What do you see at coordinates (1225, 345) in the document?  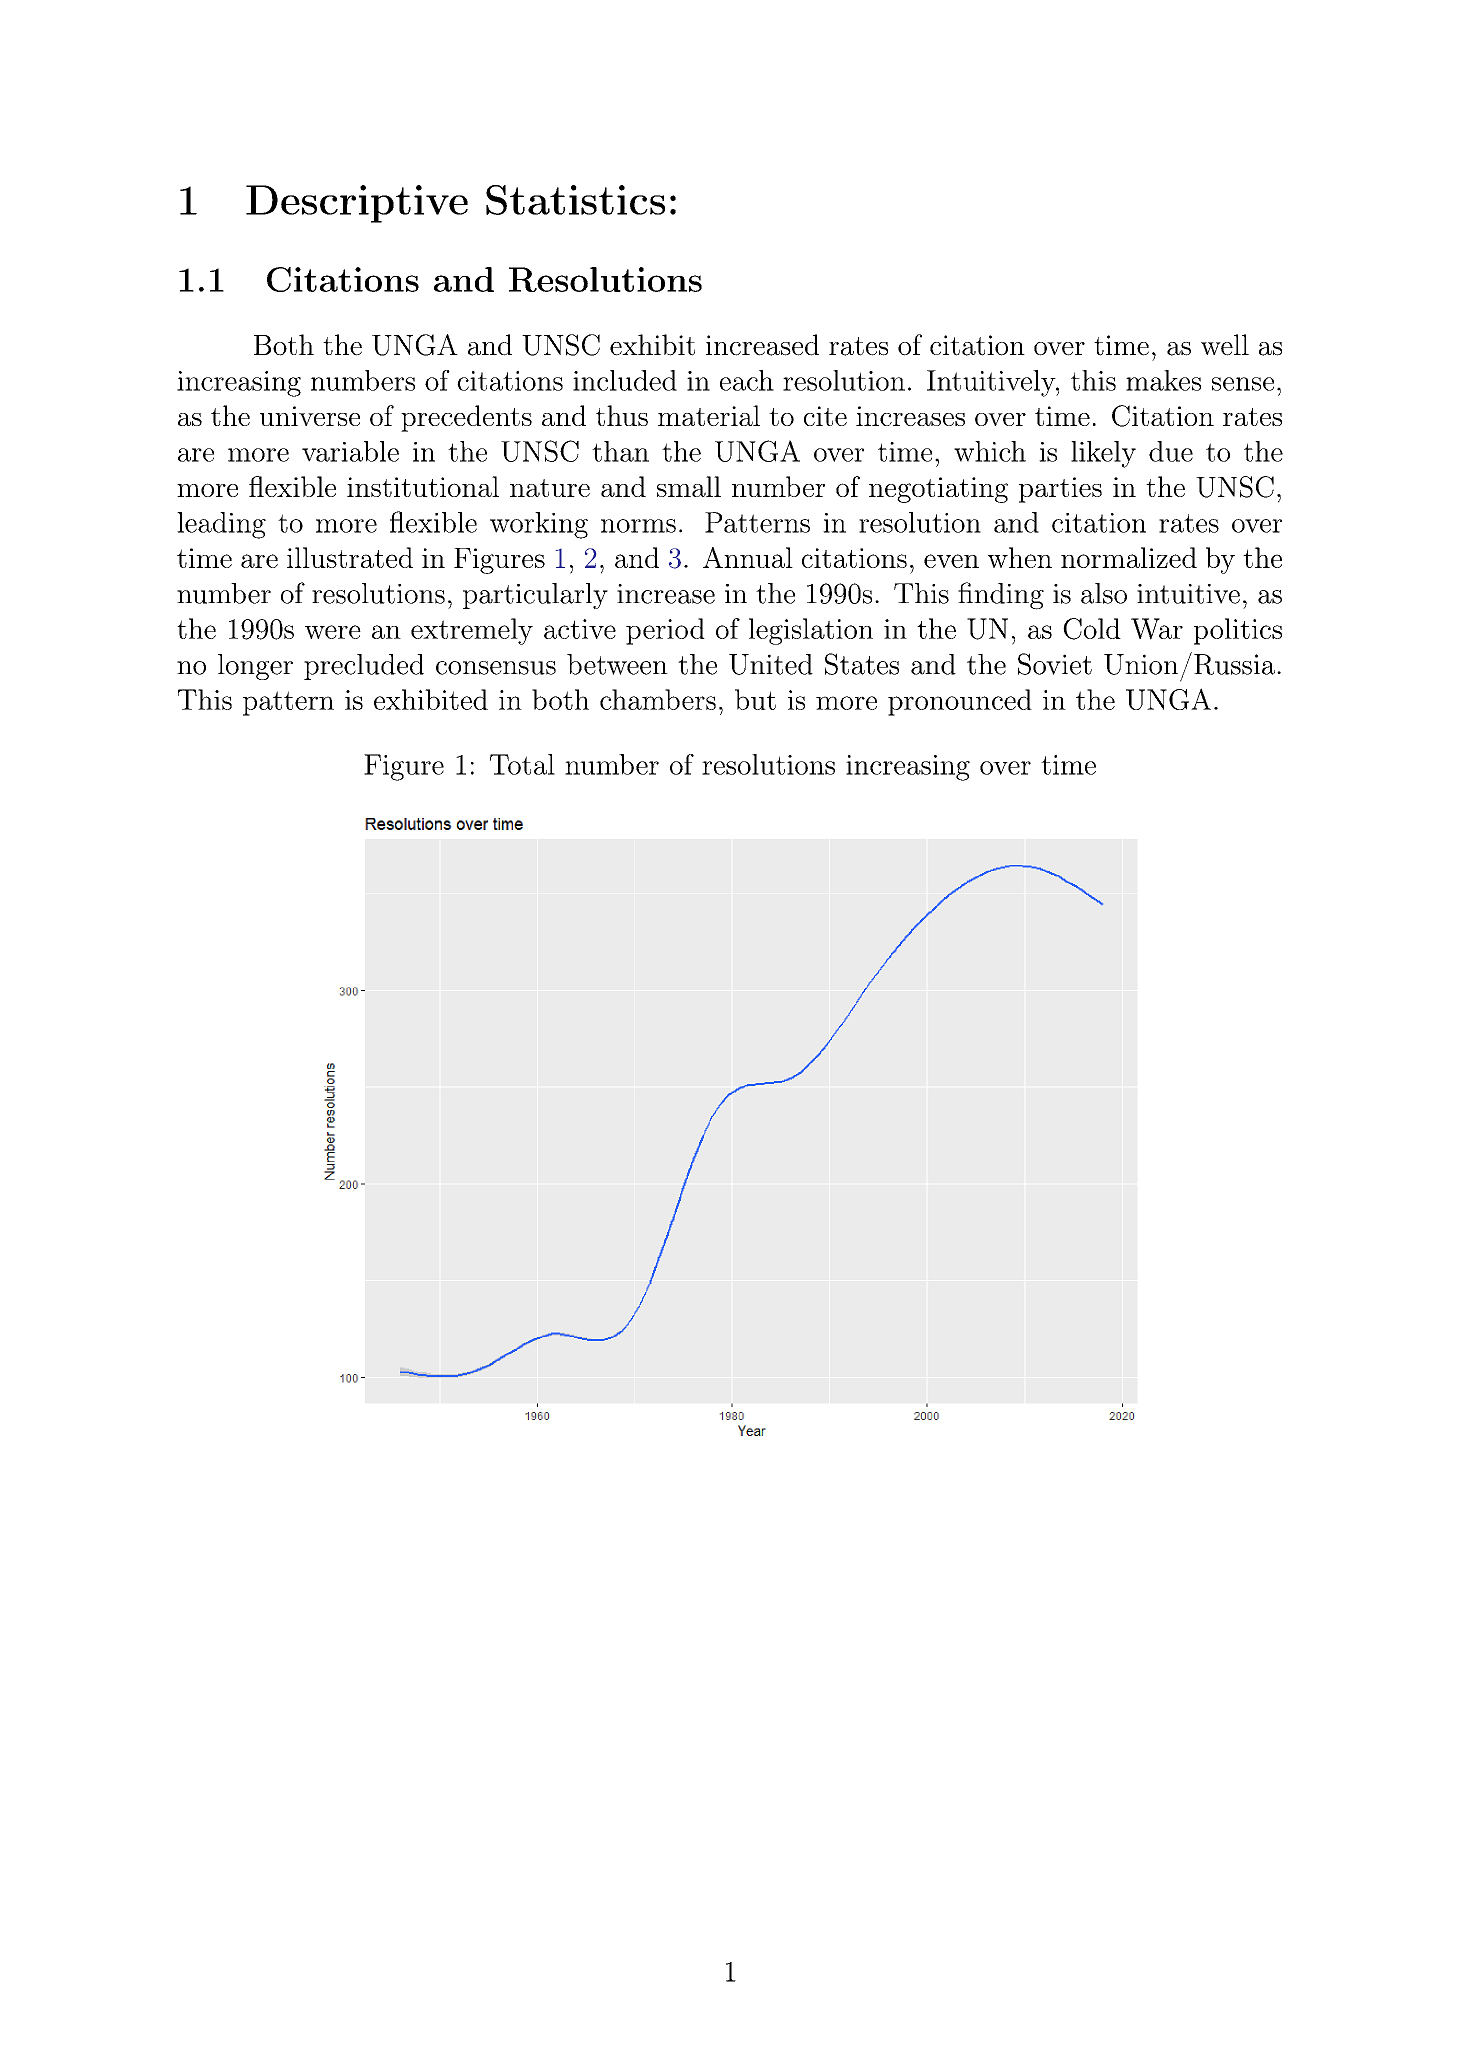 I see `well` at bounding box center [1225, 345].
